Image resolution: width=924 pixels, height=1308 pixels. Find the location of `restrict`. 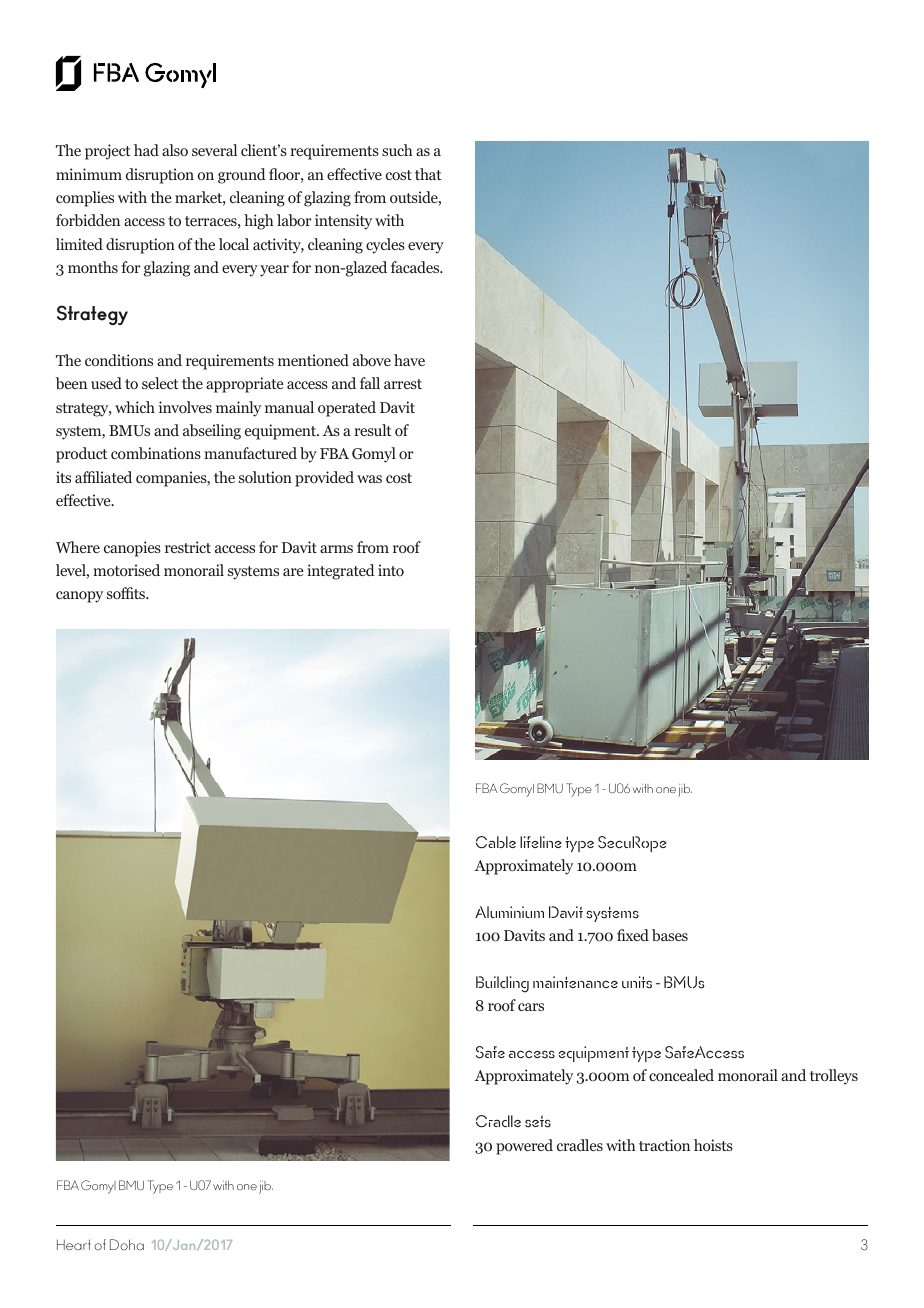

restrict is located at coordinates (188, 547).
